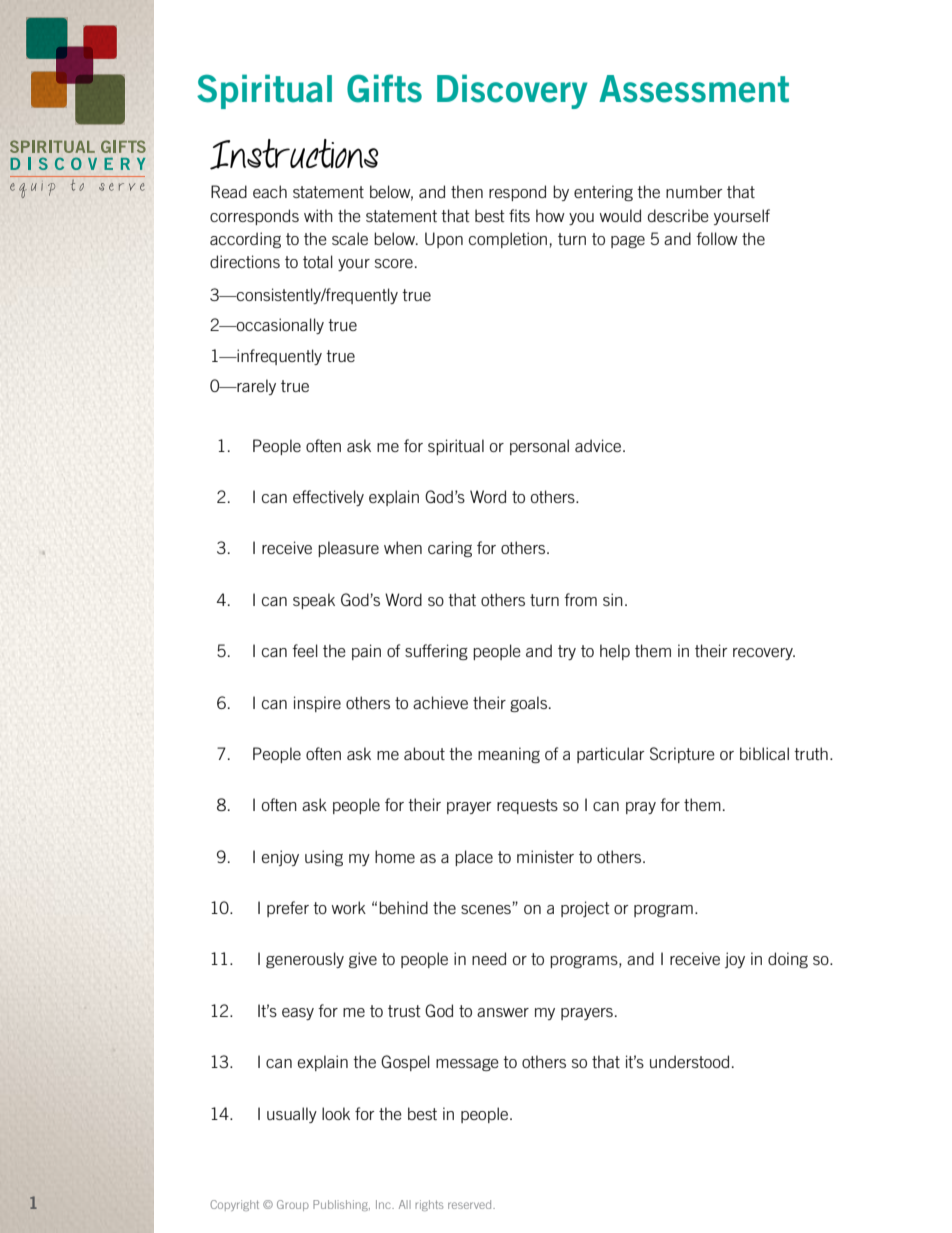 Image resolution: width=952 pixels, height=1233 pixels. I want to click on effectively, so click(328, 498).
